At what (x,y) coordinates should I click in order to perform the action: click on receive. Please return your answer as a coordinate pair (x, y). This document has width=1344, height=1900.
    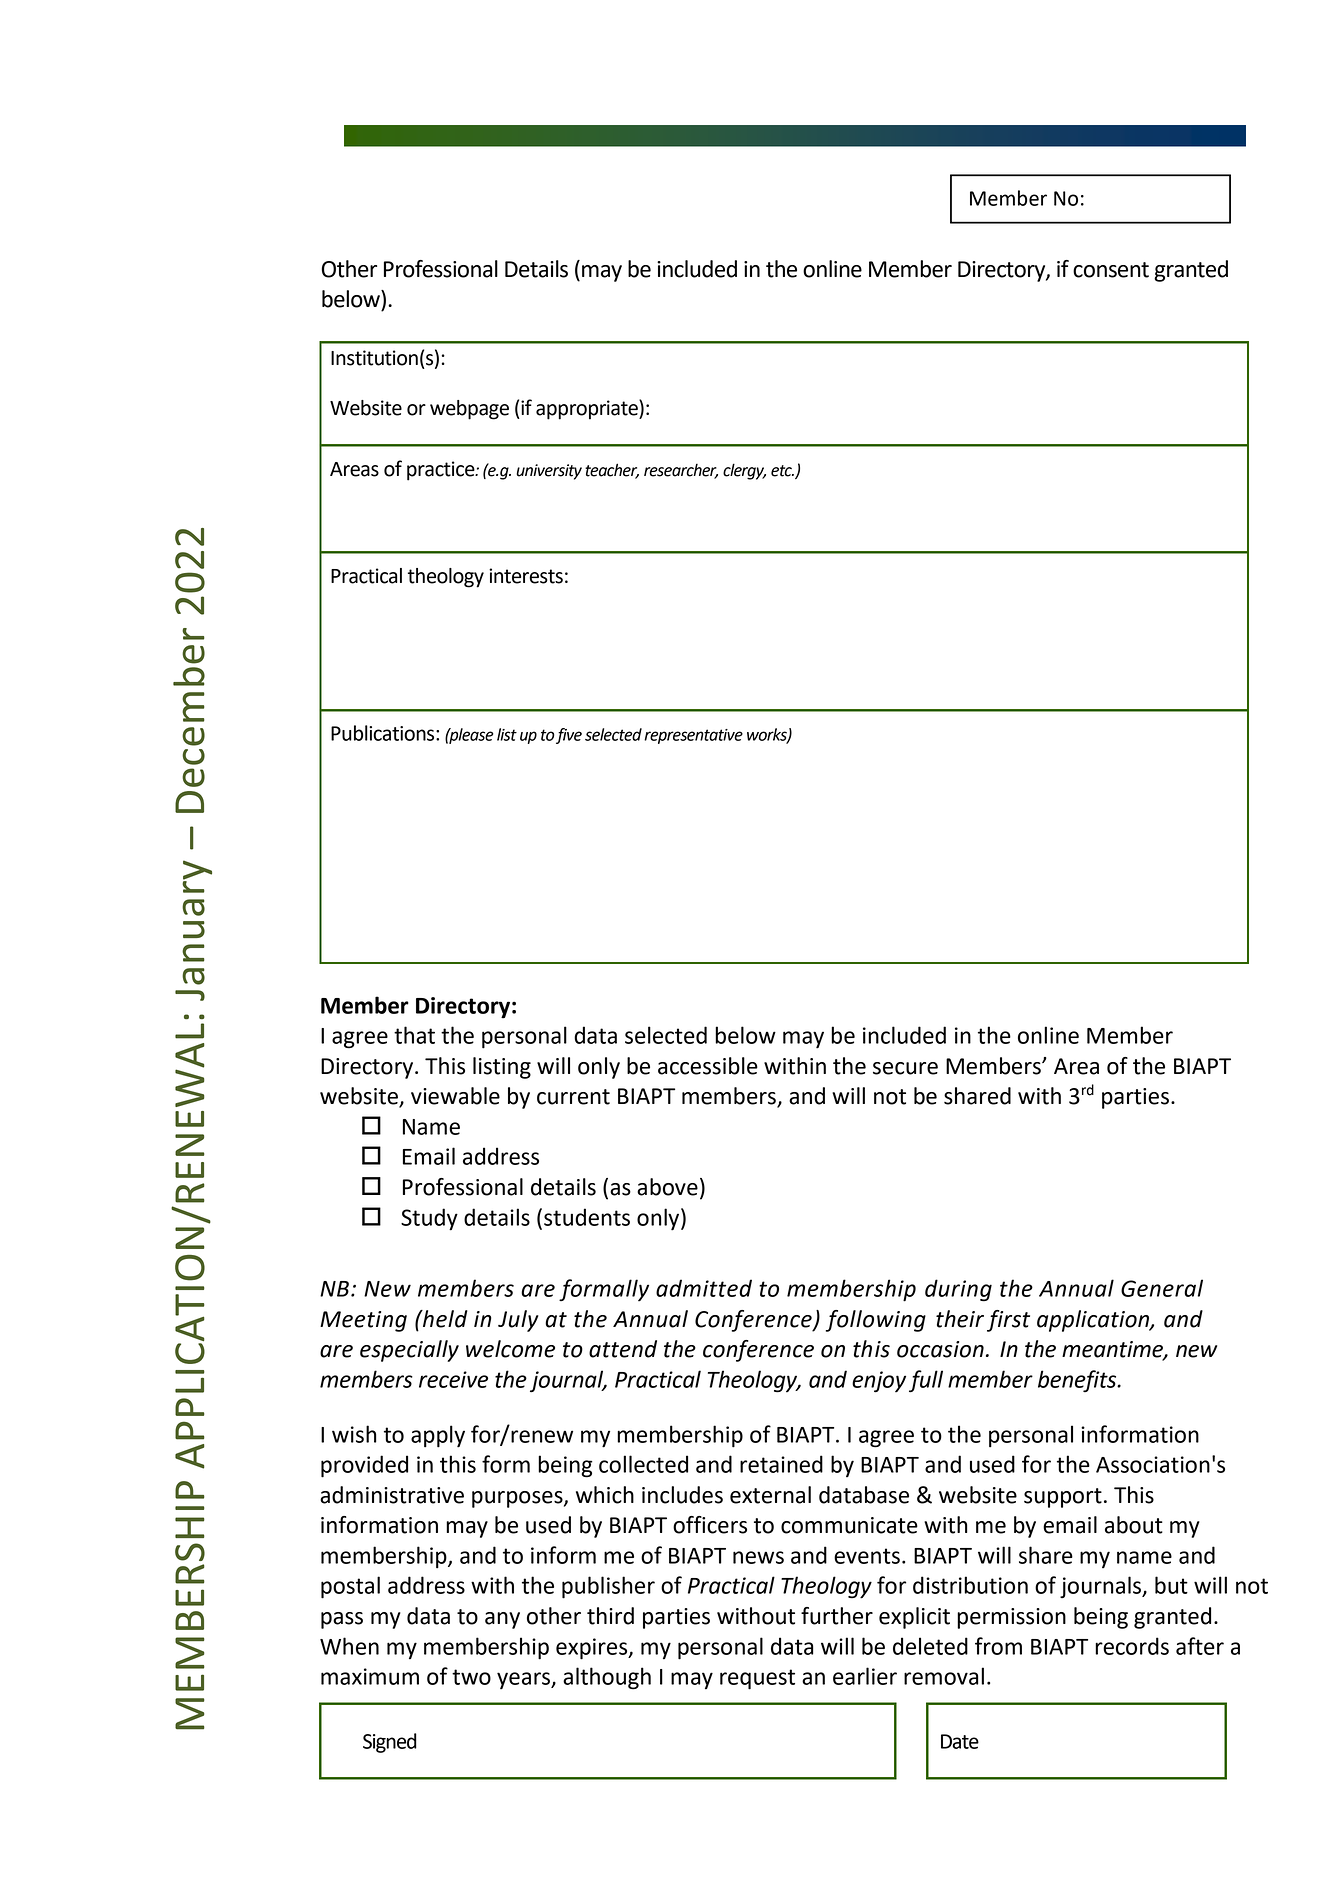
    Looking at the image, I should click on (453, 1379).
